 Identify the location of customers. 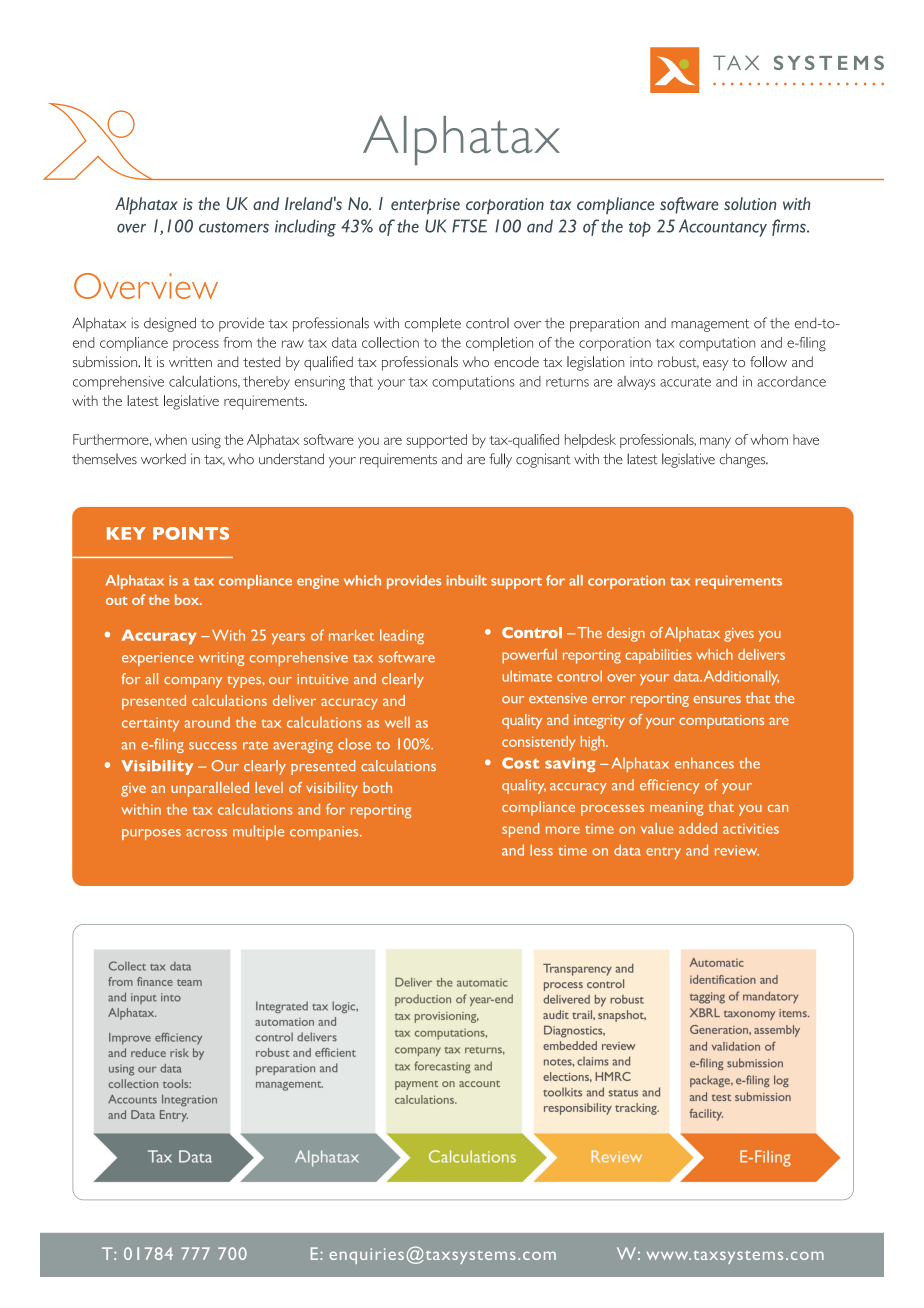
(234, 227).
